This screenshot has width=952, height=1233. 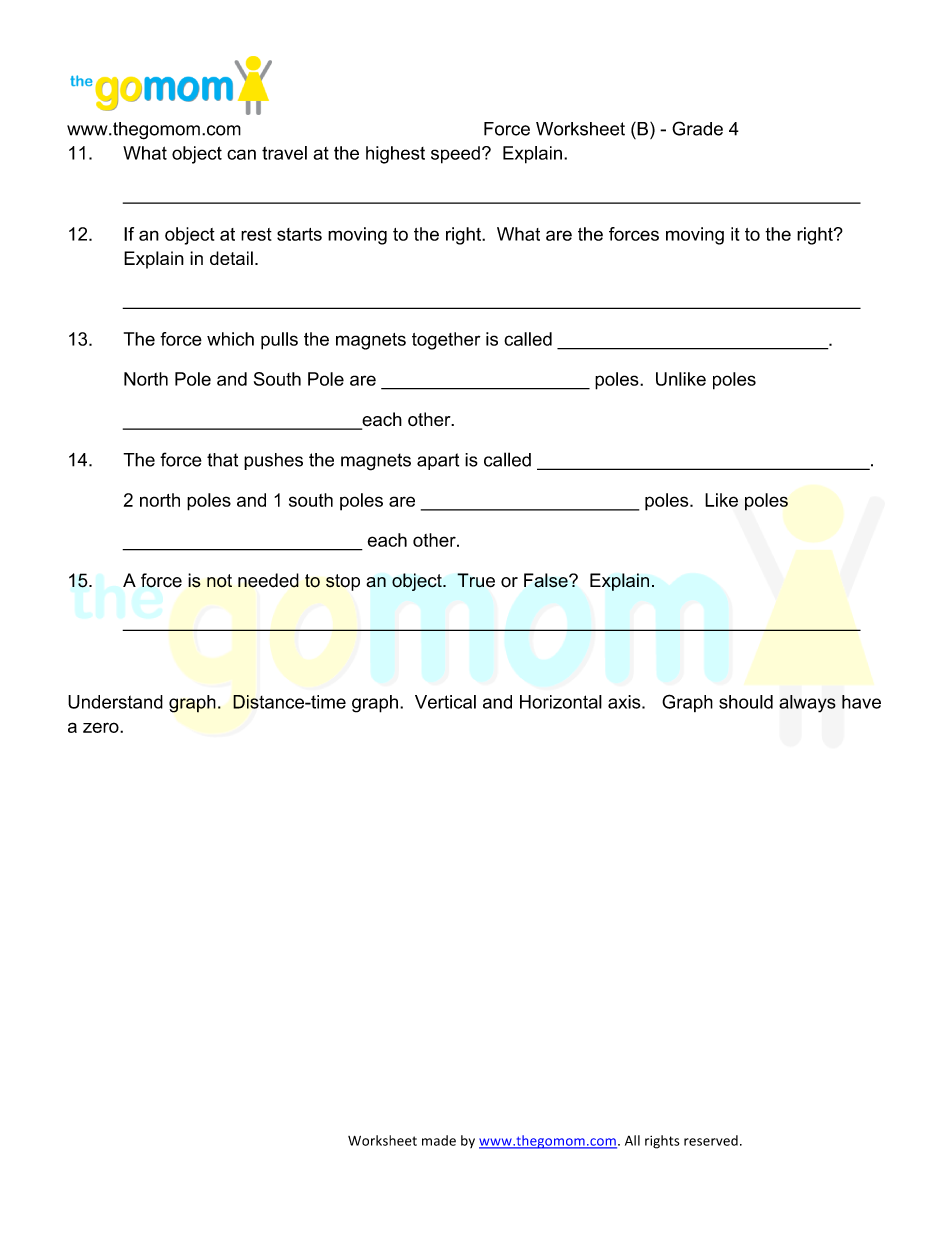 What do you see at coordinates (446, 341) in the screenshot?
I see `together` at bounding box center [446, 341].
